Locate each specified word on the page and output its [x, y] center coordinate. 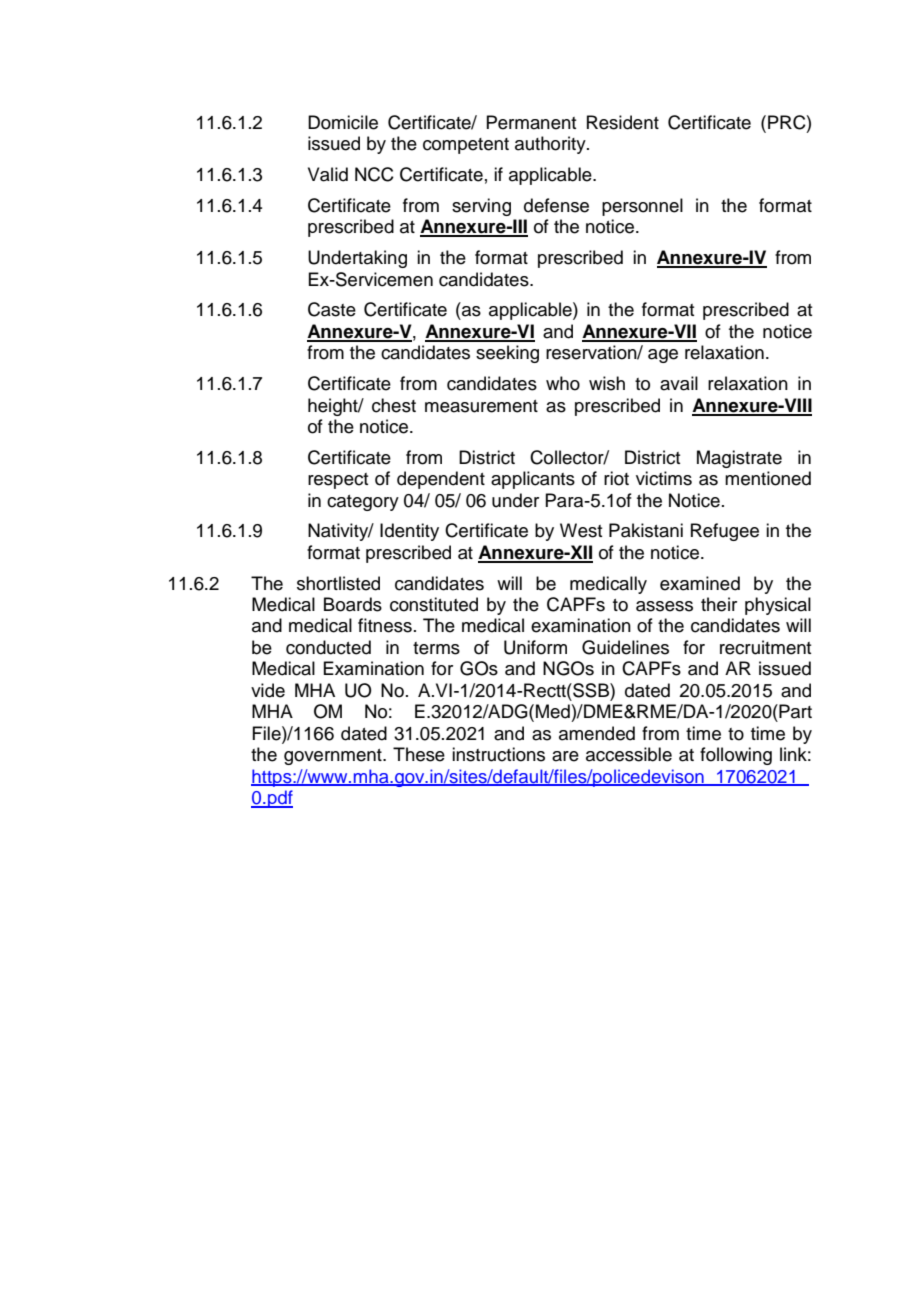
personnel [642, 207]
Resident [623, 122]
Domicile [343, 122]
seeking [507, 354]
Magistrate [739, 459]
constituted [434, 604]
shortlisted [338, 583]
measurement [481, 406]
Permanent [531, 122]
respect [338, 481]
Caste [332, 309]
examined [700, 583]
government [334, 757]
